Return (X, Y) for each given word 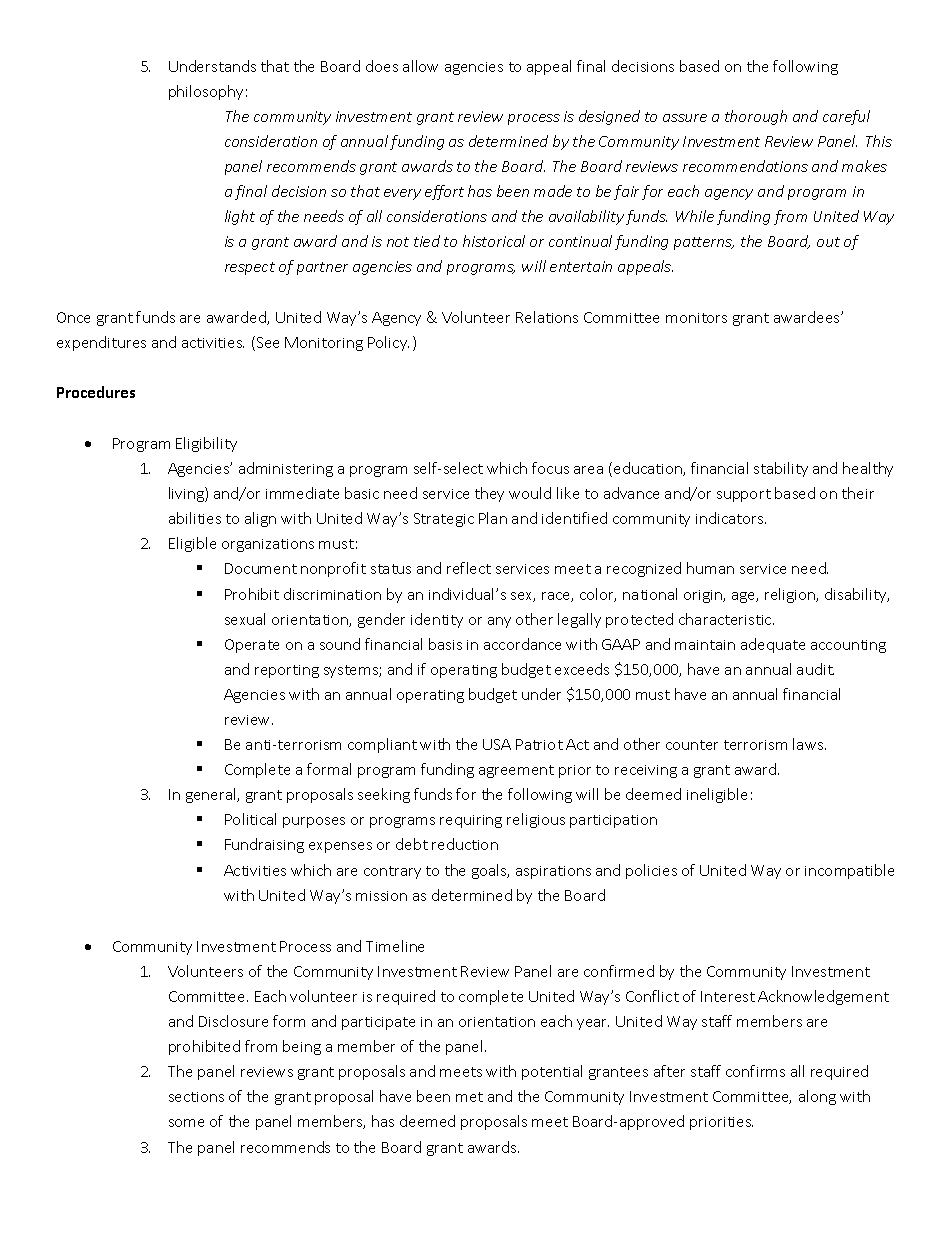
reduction (465, 844)
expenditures (101, 343)
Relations (547, 317)
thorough (756, 117)
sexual (245, 619)
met (469, 1097)
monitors (696, 318)
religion (791, 595)
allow (420, 66)
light (240, 217)
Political (250, 819)
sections (196, 1097)
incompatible (849, 871)
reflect (469, 568)
